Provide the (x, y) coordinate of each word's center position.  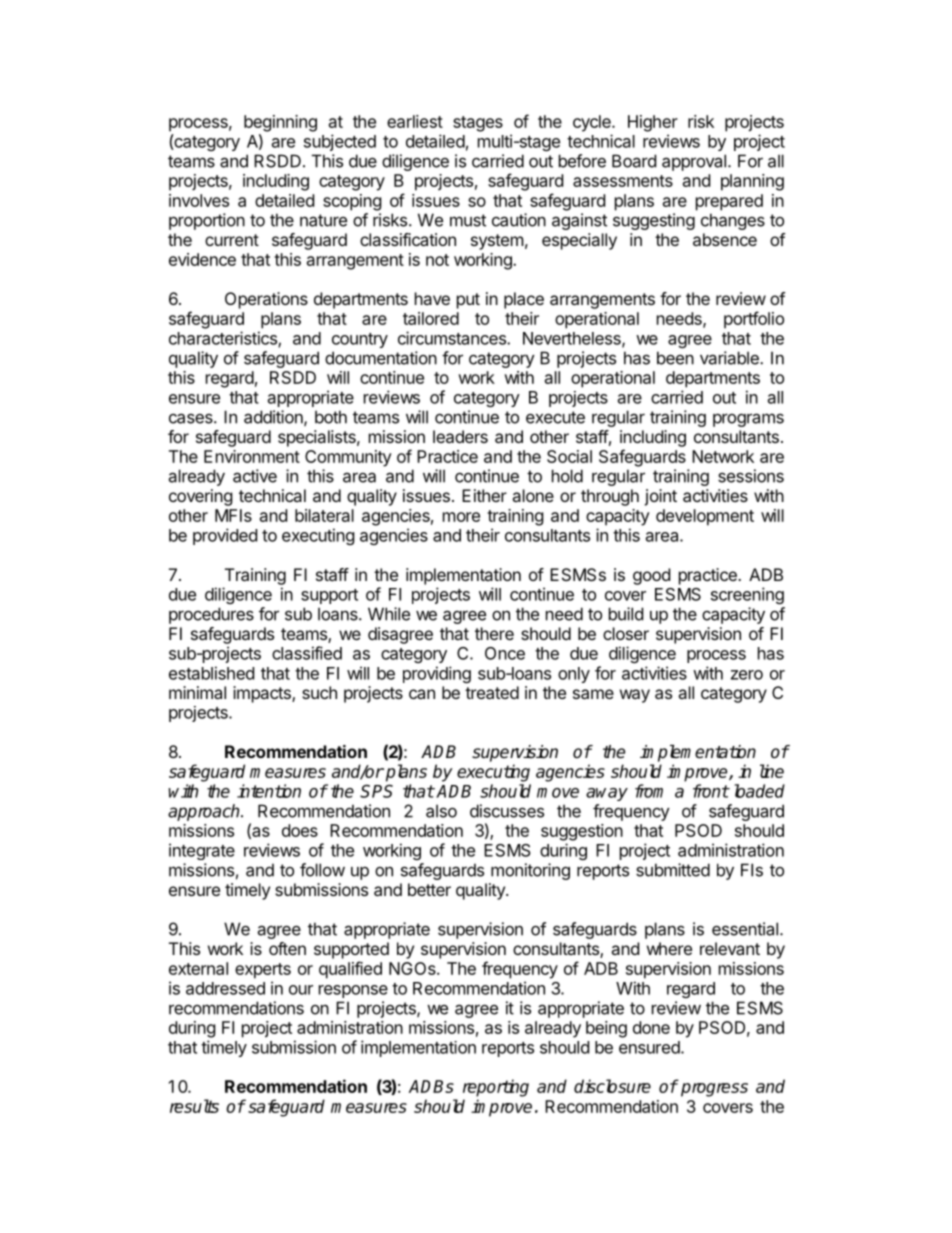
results (194, 1106)
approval (694, 162)
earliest (415, 121)
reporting (496, 1088)
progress (714, 1090)
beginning (280, 123)
